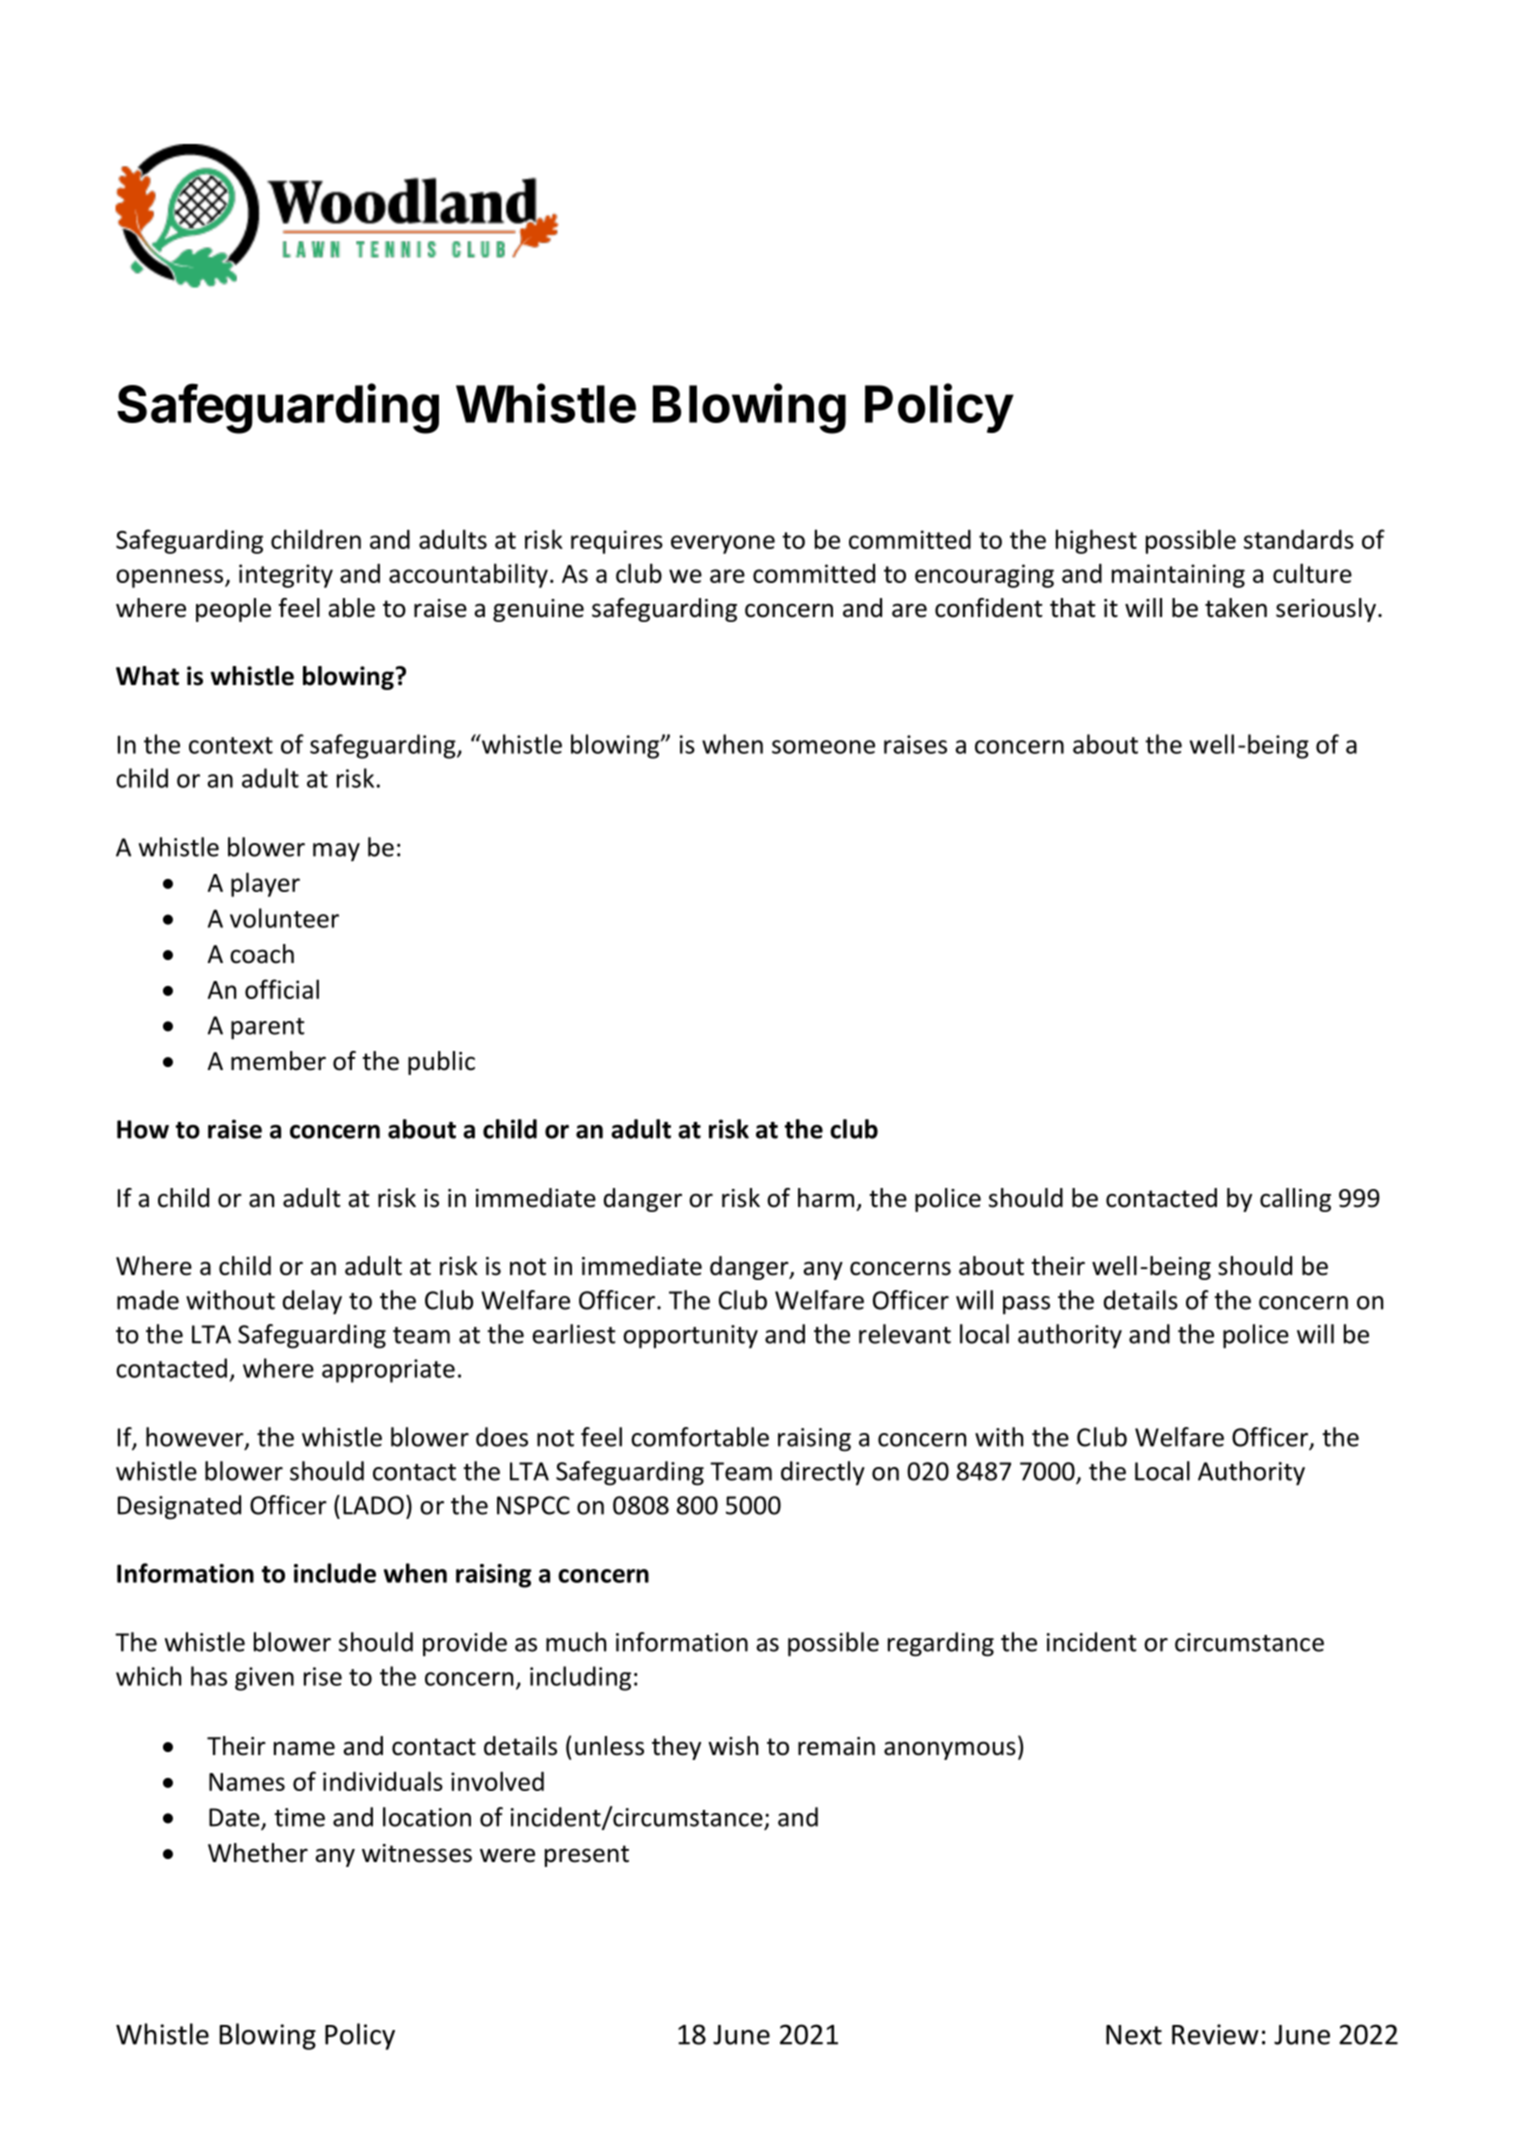  I want to click on regarding, so click(941, 1644).
